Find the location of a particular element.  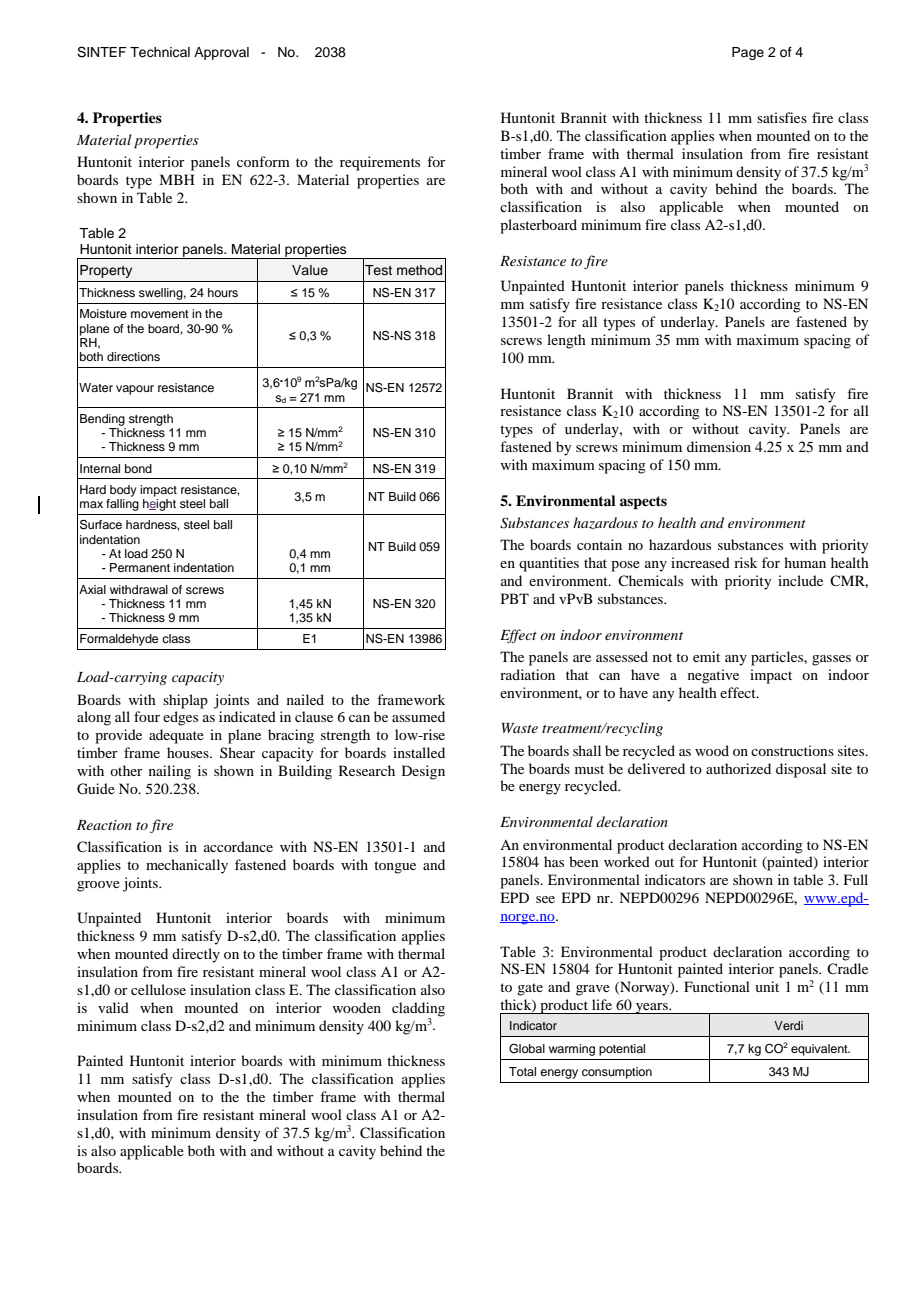

nailing is located at coordinates (170, 772).
